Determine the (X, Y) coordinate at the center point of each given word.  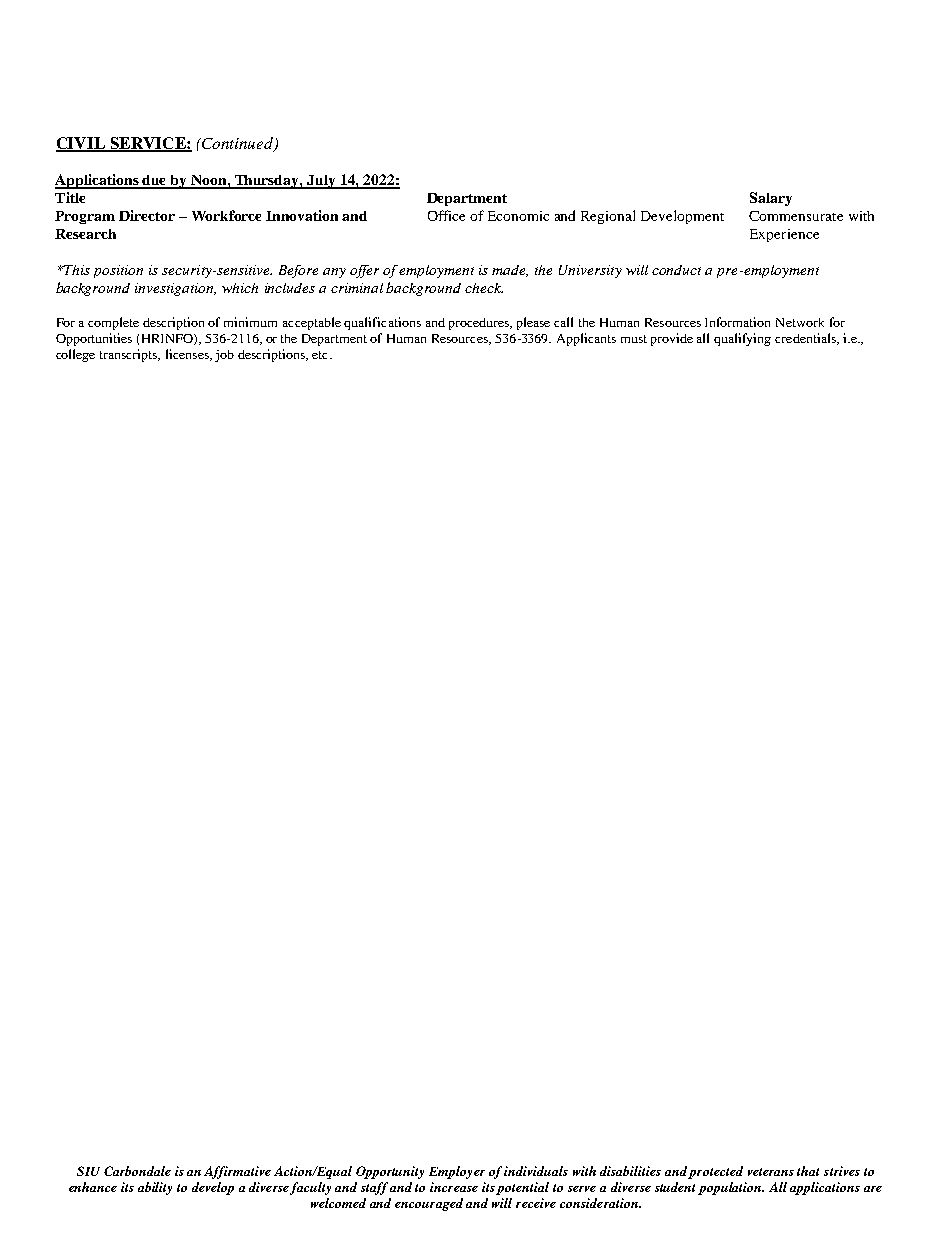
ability (155, 1188)
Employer (457, 1172)
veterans (771, 1172)
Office (446, 215)
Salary (771, 199)
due (155, 181)
